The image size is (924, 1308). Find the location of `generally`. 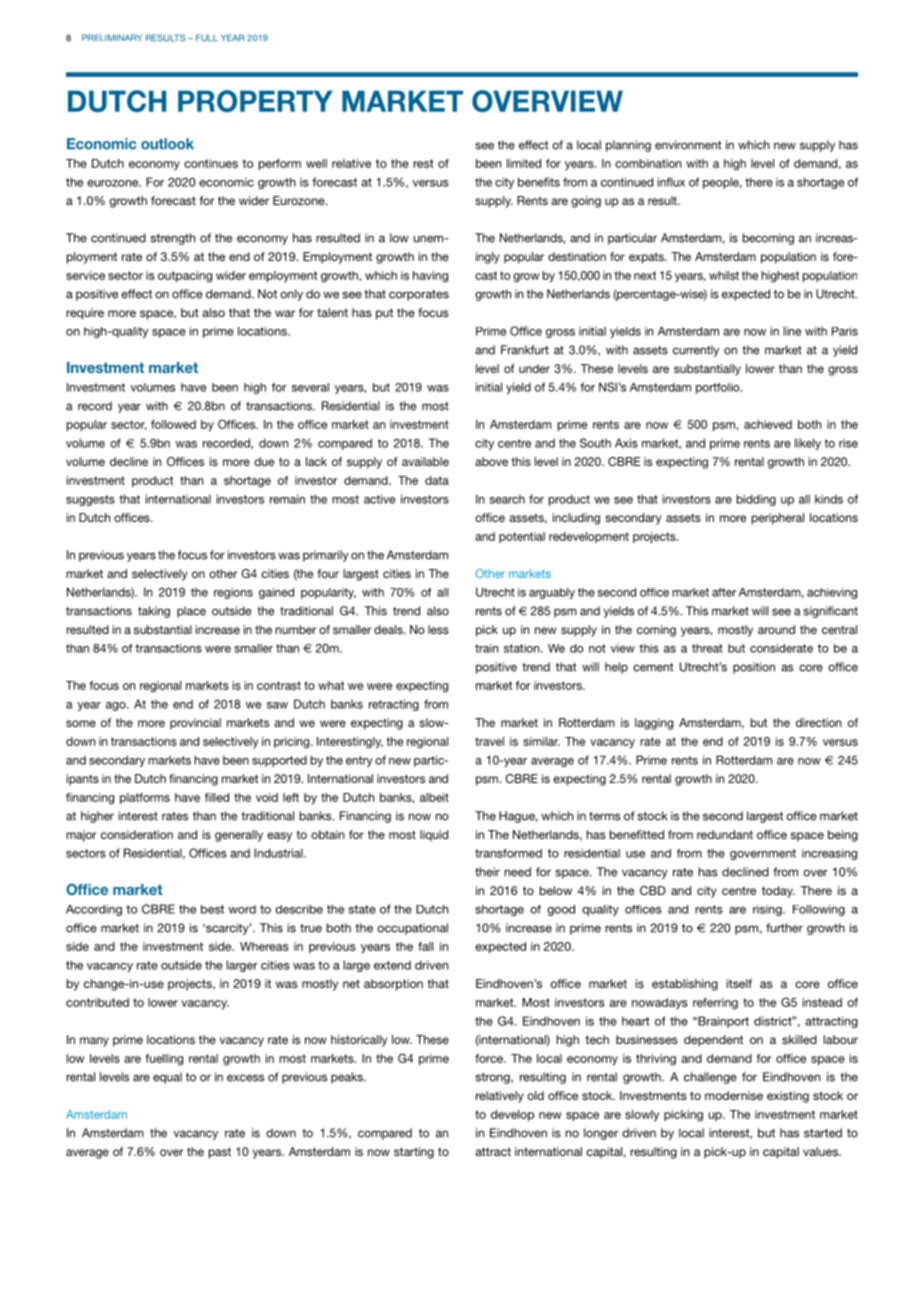

generally is located at coordinates (239, 836).
